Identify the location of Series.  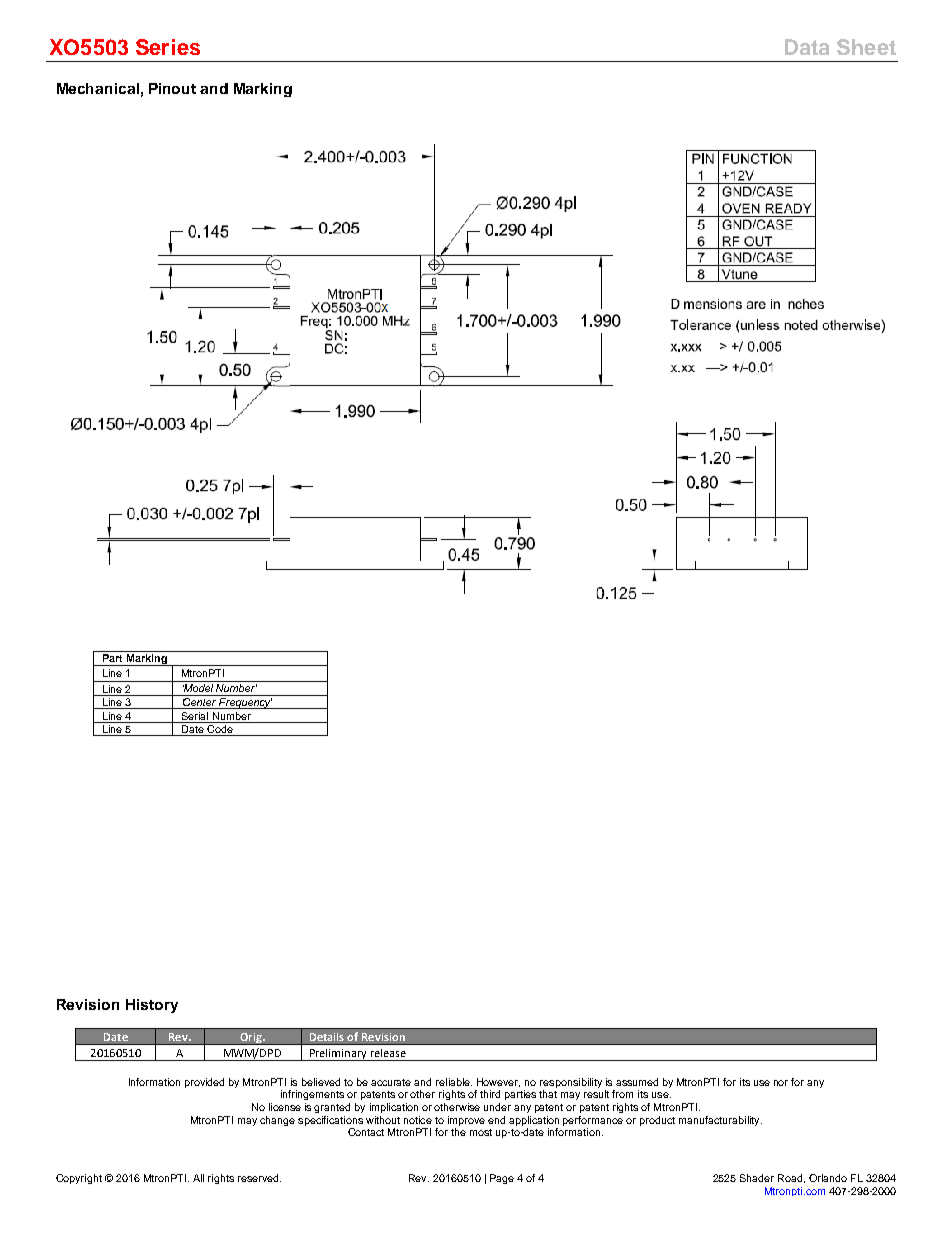
(168, 47).
